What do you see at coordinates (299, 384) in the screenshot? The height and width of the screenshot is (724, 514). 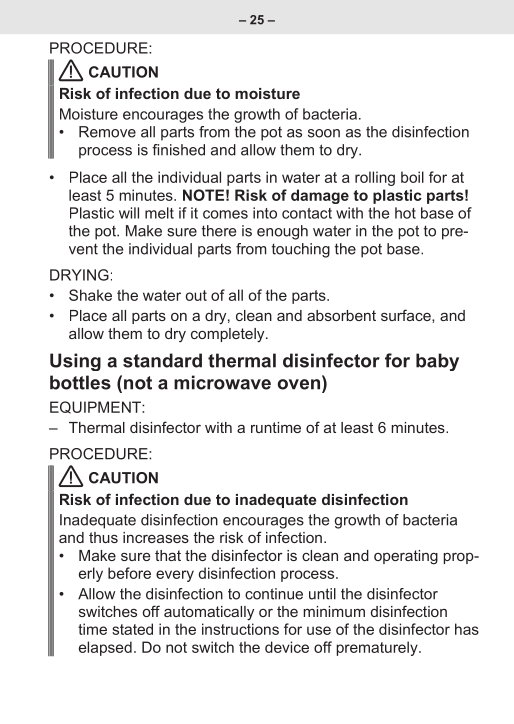 I see `oven` at bounding box center [299, 384].
